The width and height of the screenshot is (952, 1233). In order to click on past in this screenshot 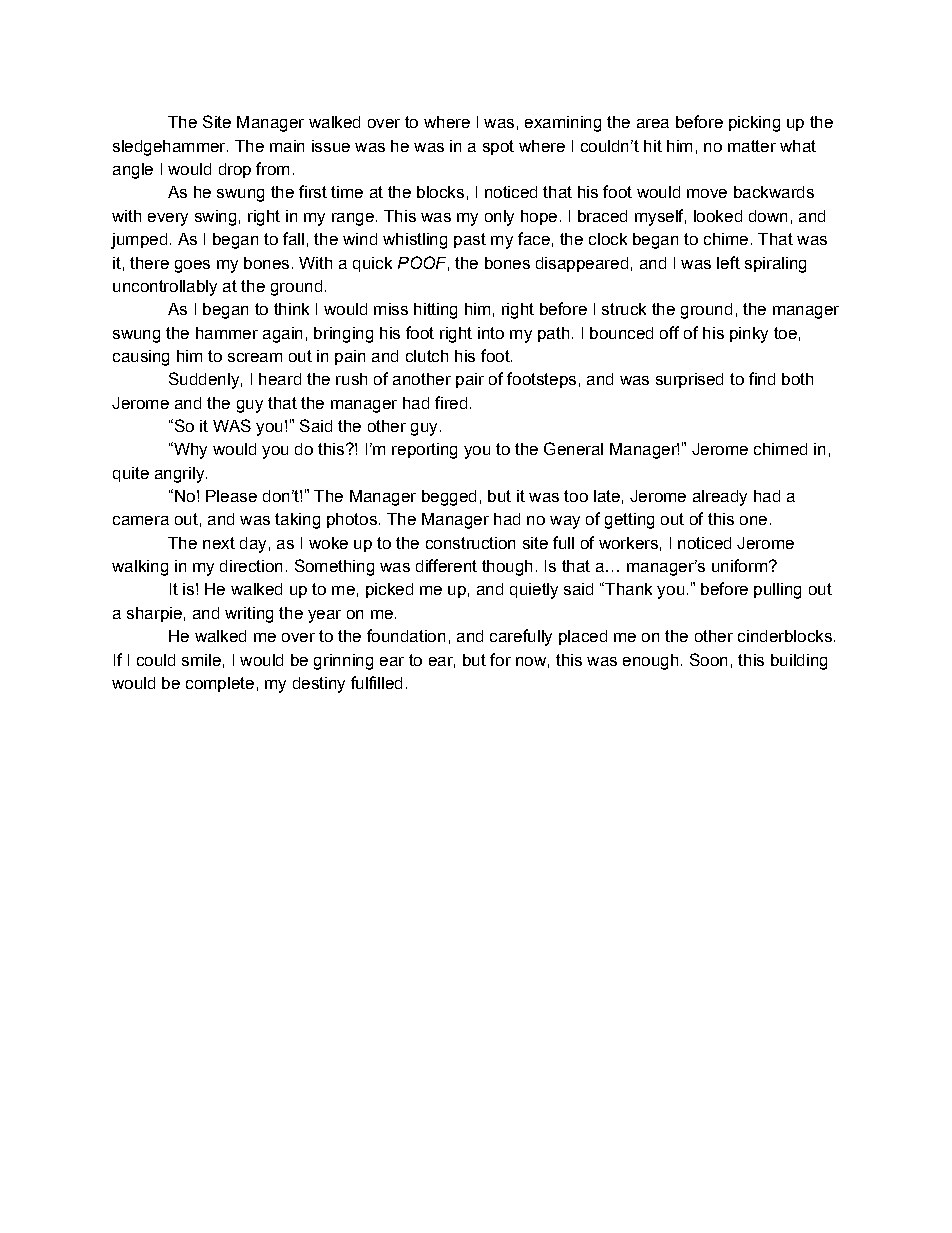, I will do `click(470, 240)`.
